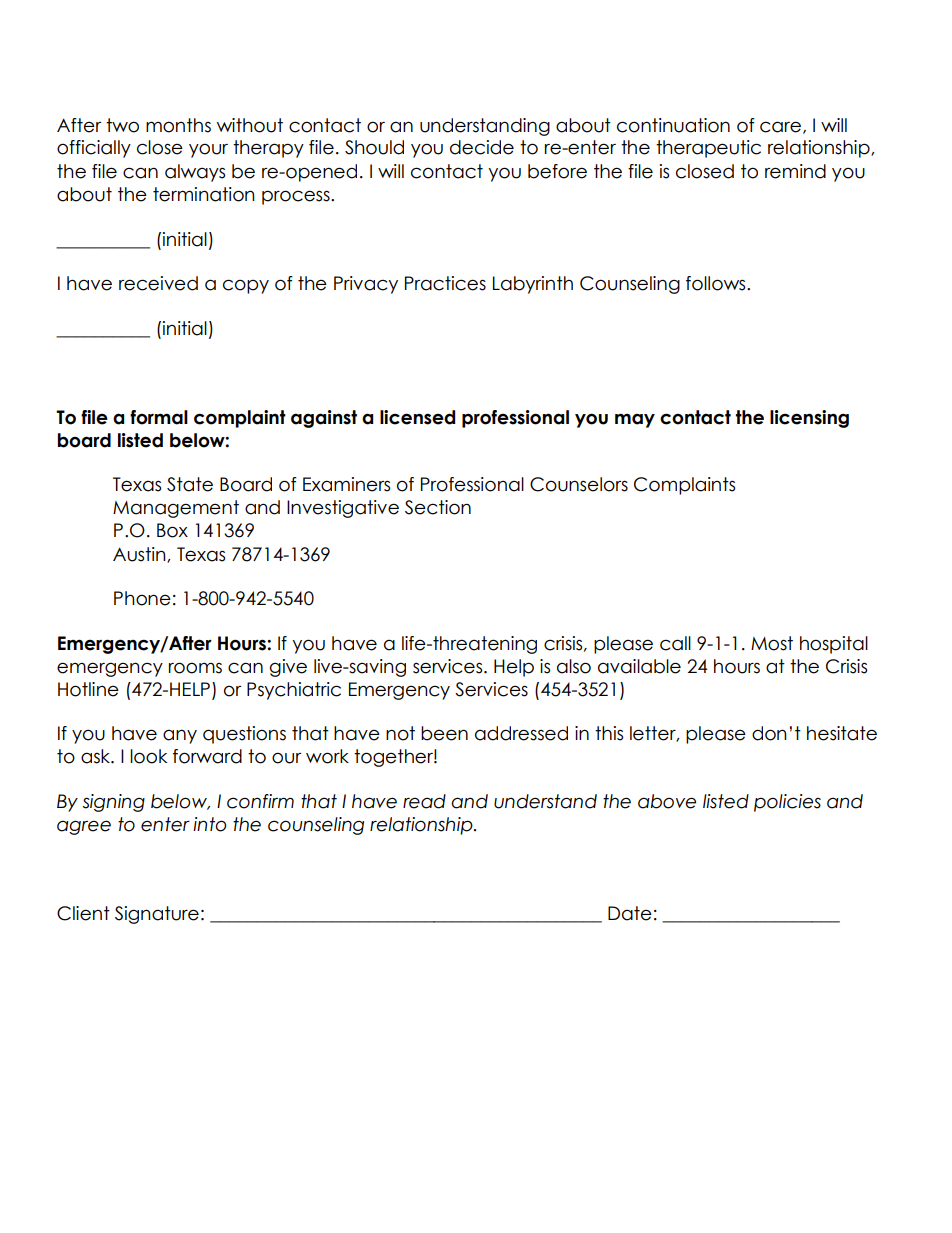 Image resolution: width=952 pixels, height=1233 pixels. I want to click on been, so click(444, 733).
